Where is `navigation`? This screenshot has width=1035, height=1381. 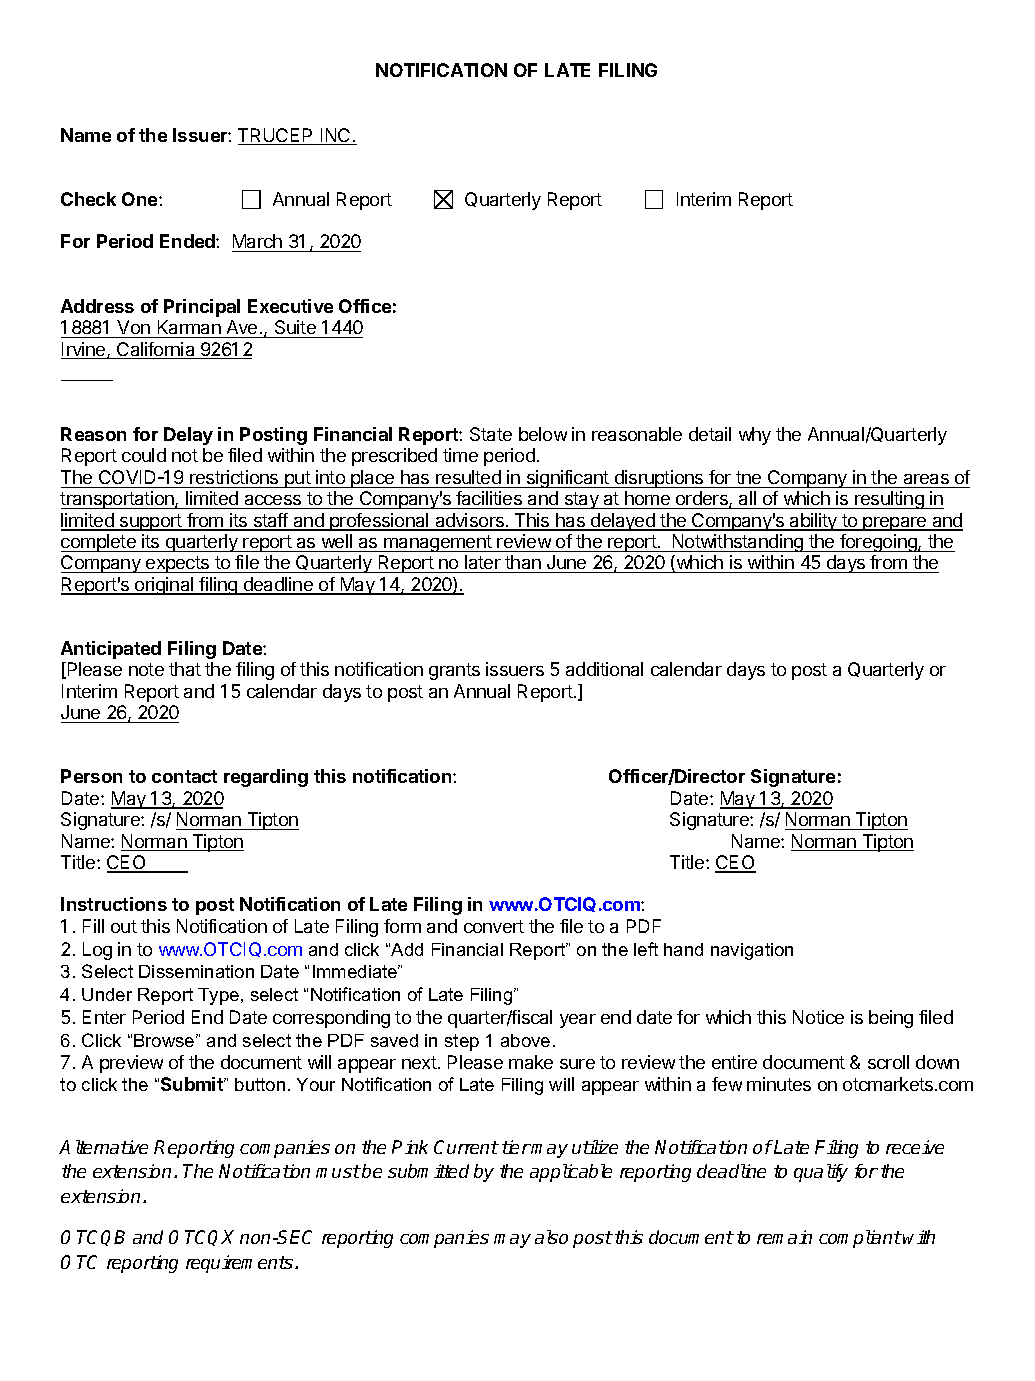 navigation is located at coordinates (752, 951).
